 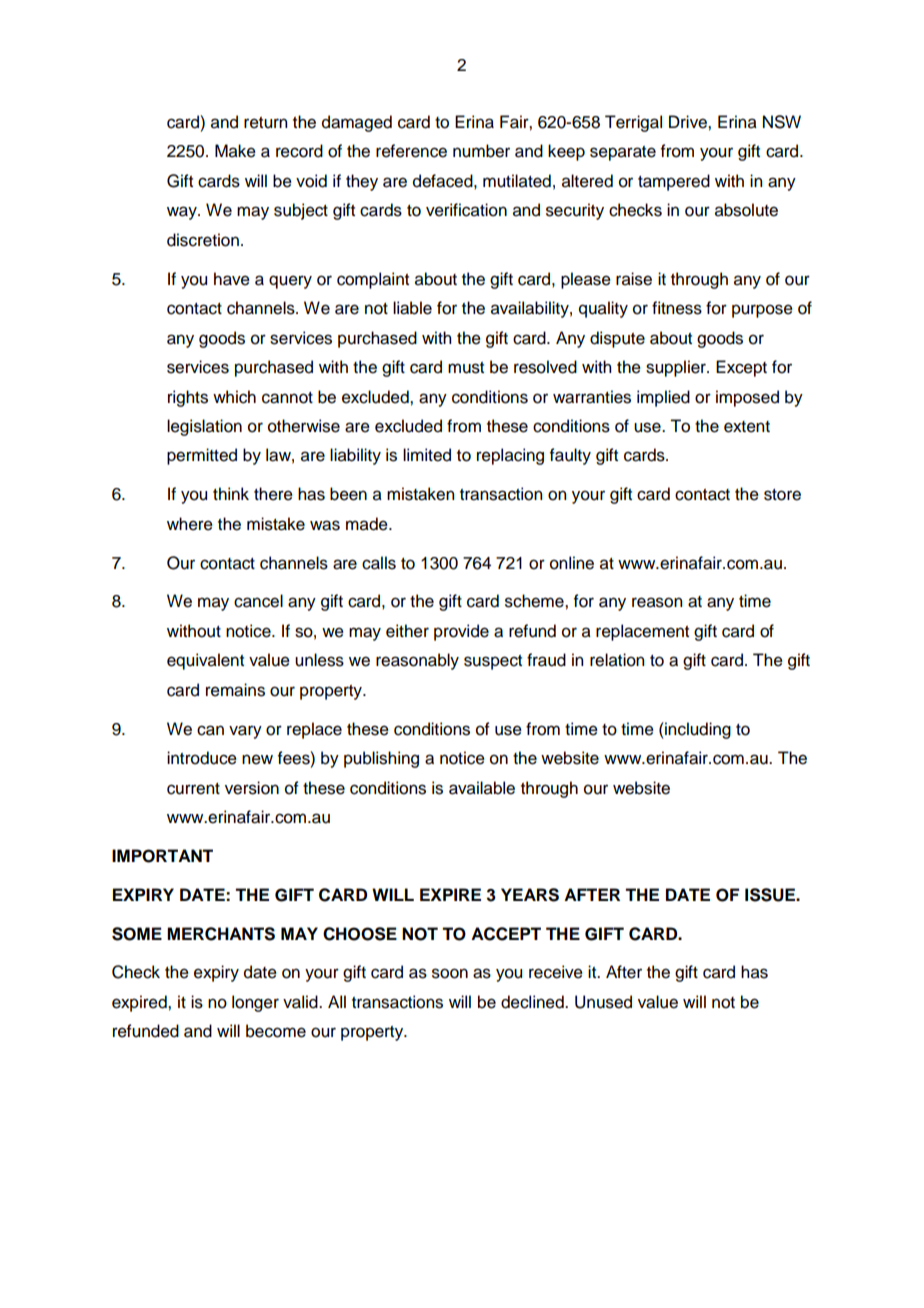 What do you see at coordinates (617, 660) in the screenshot?
I see `relation` at bounding box center [617, 660].
